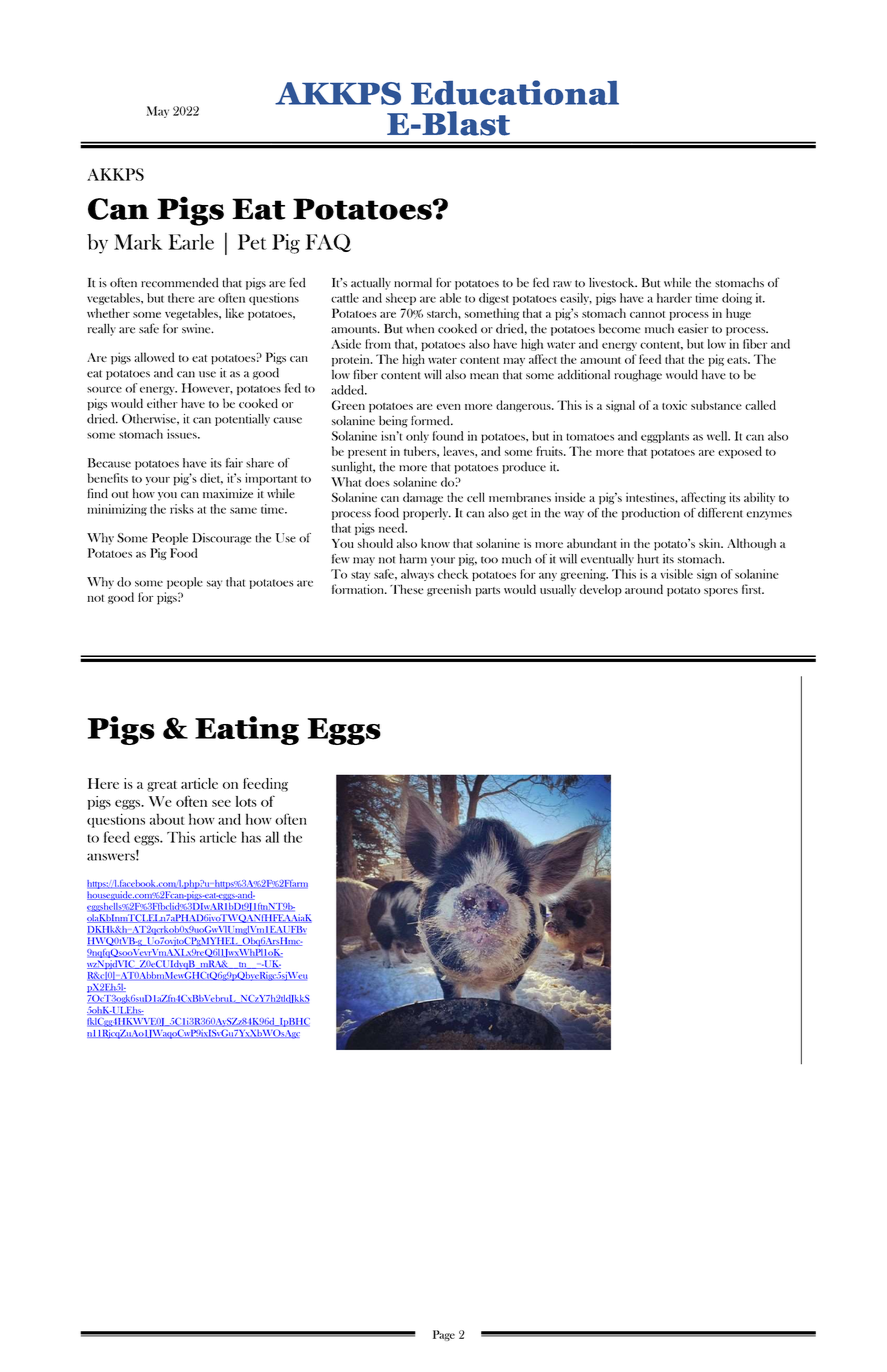 The image size is (887, 1372). I want to click on Educational, so click(515, 92).
